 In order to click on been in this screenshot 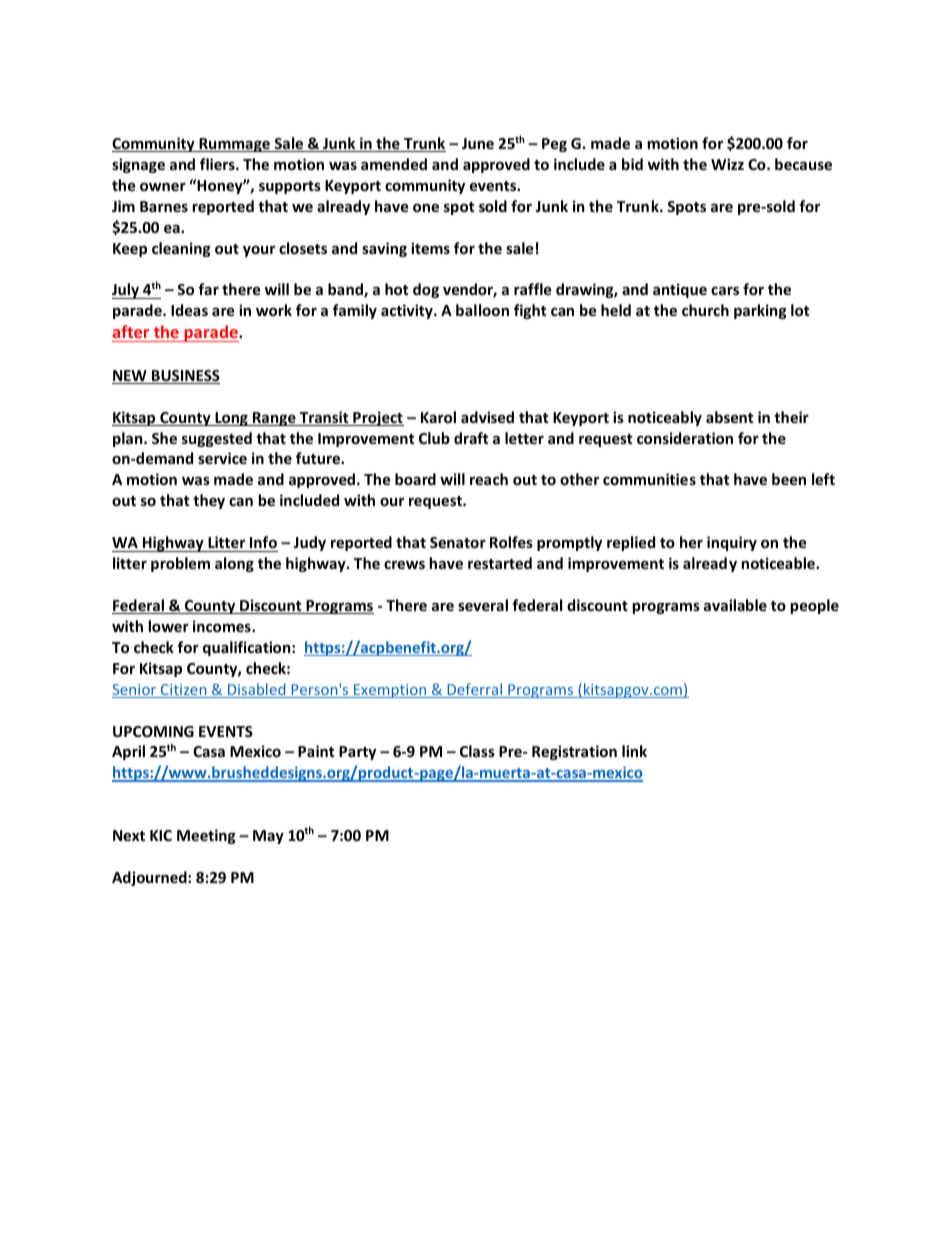, I will do `click(789, 479)`.
